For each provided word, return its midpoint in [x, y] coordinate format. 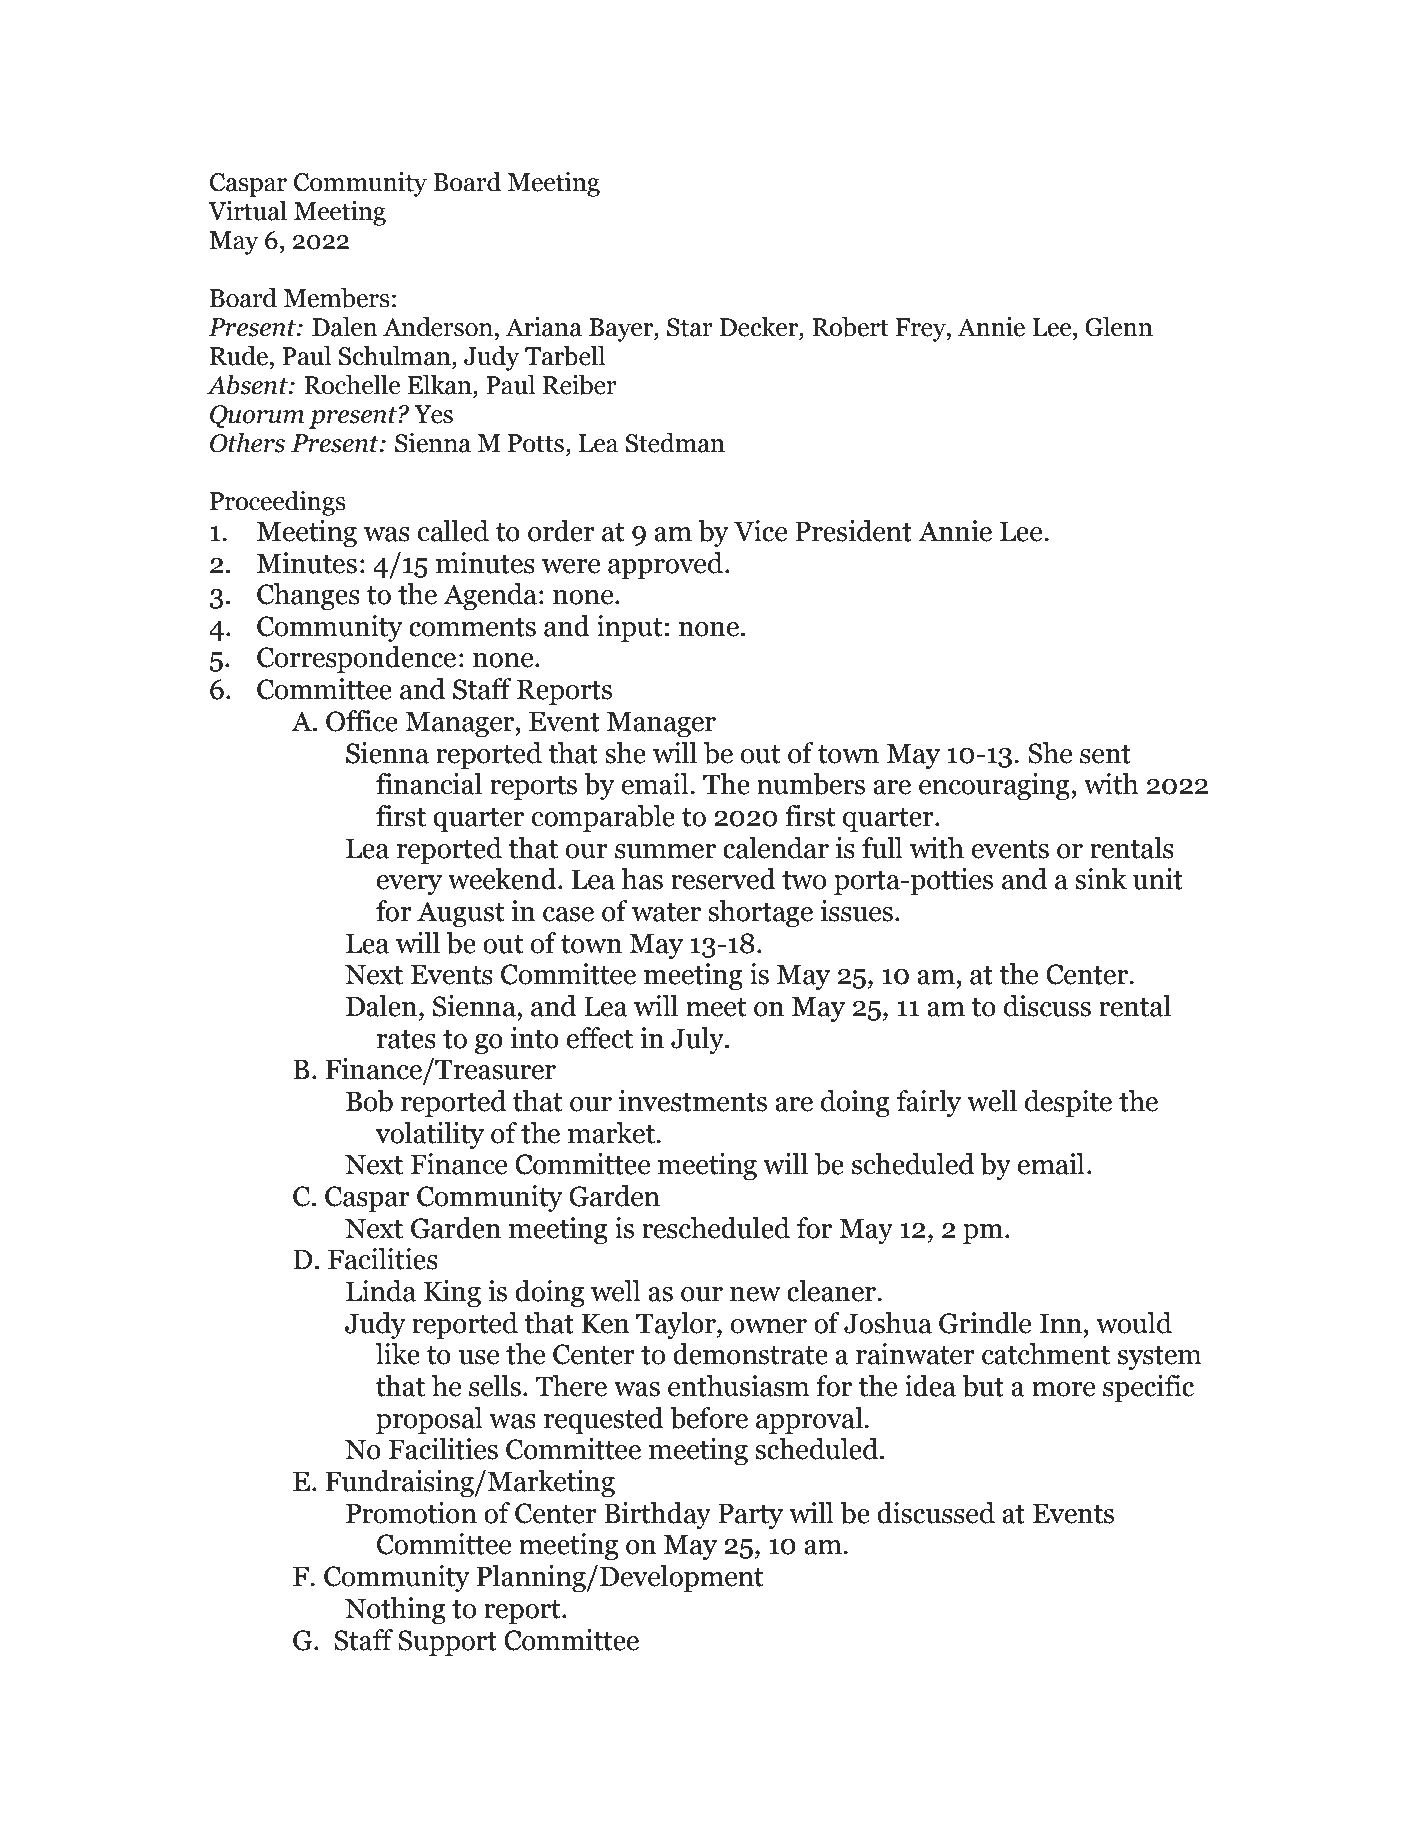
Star [690, 327]
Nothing [395, 1610]
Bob [369, 1101]
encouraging [994, 786]
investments [693, 1101]
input [630, 628]
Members [336, 298]
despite [1068, 1103]
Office [362, 721]
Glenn [1119, 327]
